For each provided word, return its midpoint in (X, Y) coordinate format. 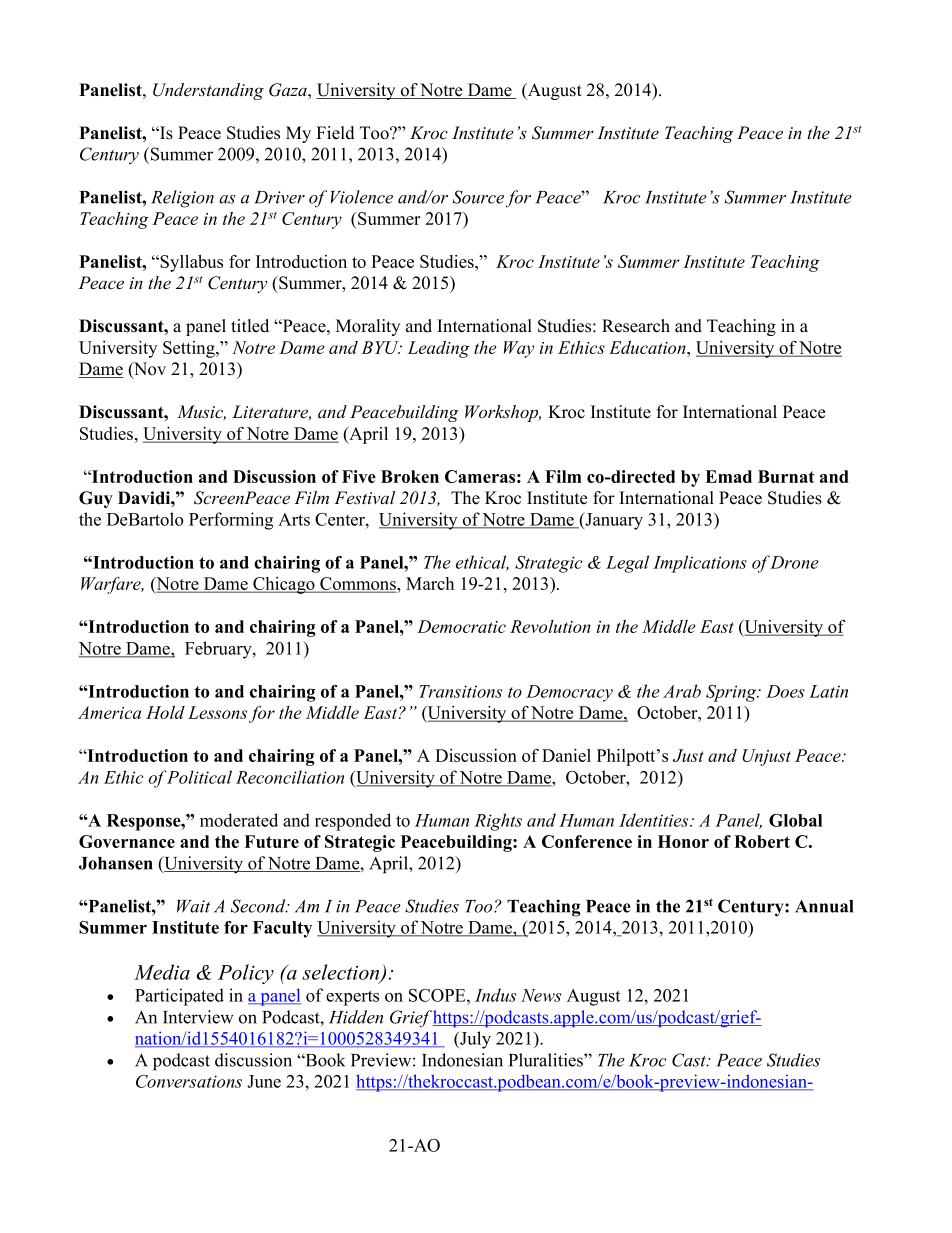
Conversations (189, 1081)
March (430, 583)
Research (636, 326)
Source (478, 197)
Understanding (208, 91)
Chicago (284, 585)
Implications (700, 564)
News (541, 995)
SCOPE (438, 995)
